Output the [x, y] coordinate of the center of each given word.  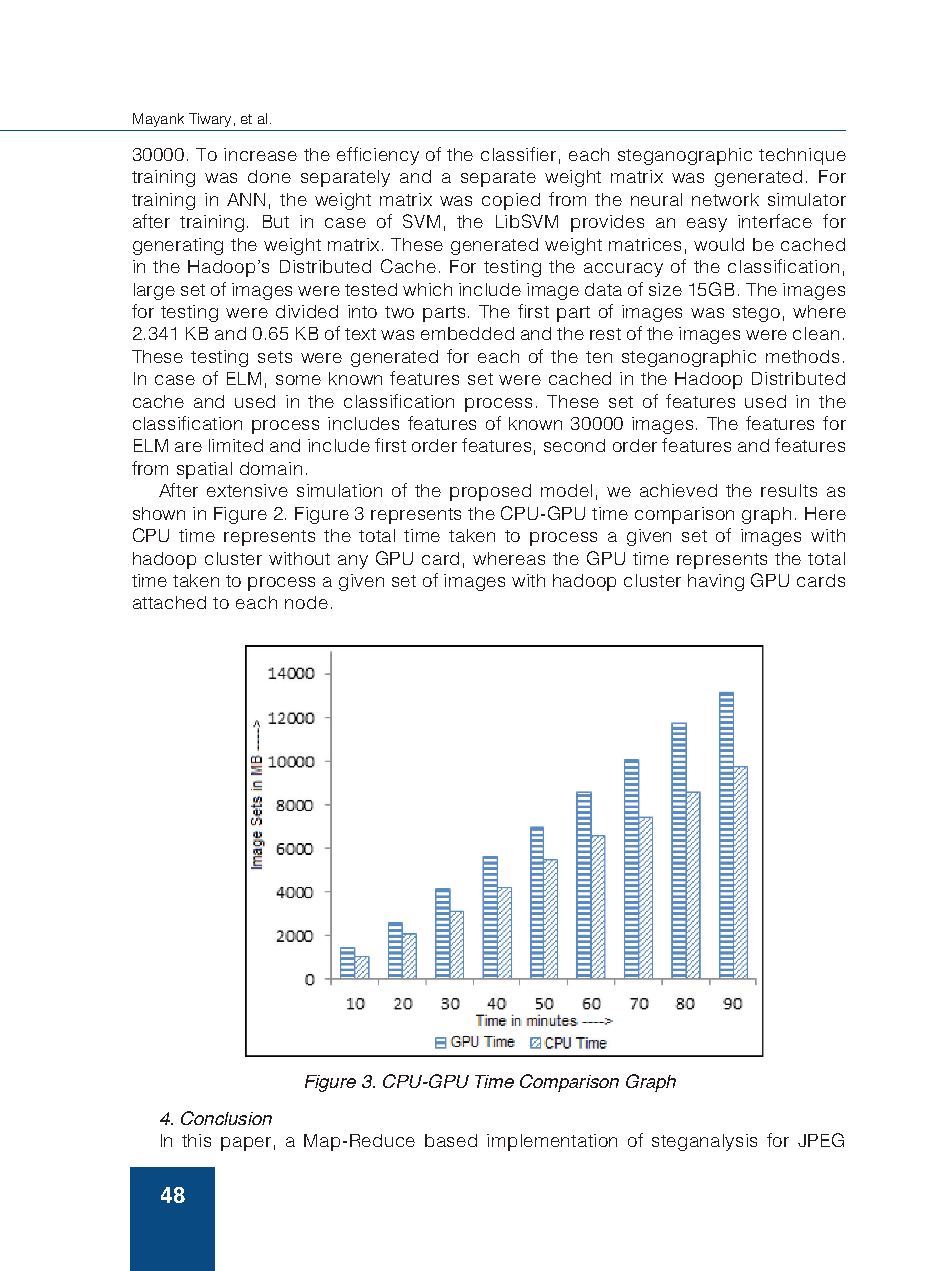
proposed [490, 492]
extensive [247, 490]
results [789, 490]
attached [169, 602]
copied [511, 201]
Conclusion [226, 1118]
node [306, 602]
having [716, 582]
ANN [246, 199]
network [725, 199]
